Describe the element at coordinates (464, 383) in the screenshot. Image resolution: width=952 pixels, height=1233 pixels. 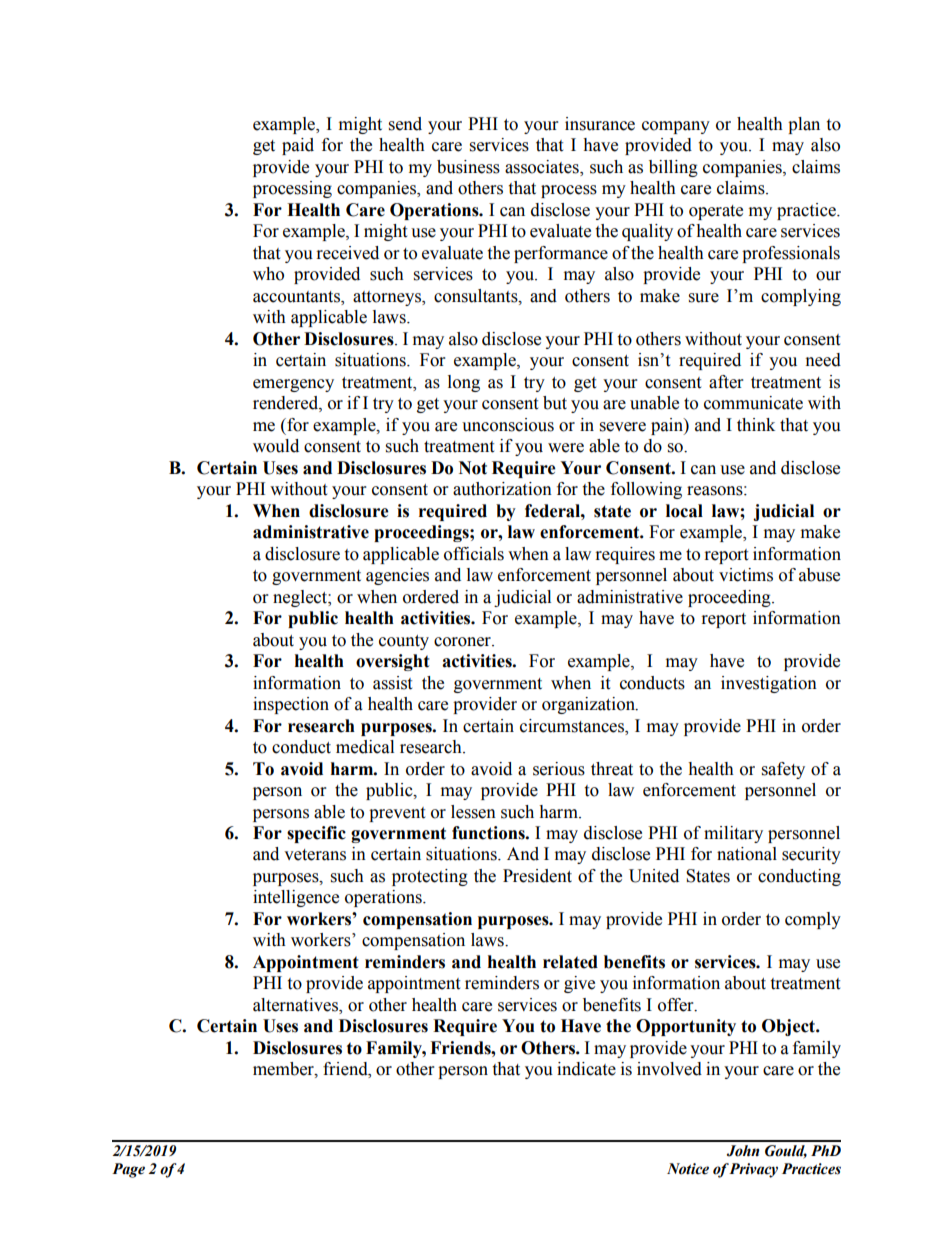
I see `long` at that location.
